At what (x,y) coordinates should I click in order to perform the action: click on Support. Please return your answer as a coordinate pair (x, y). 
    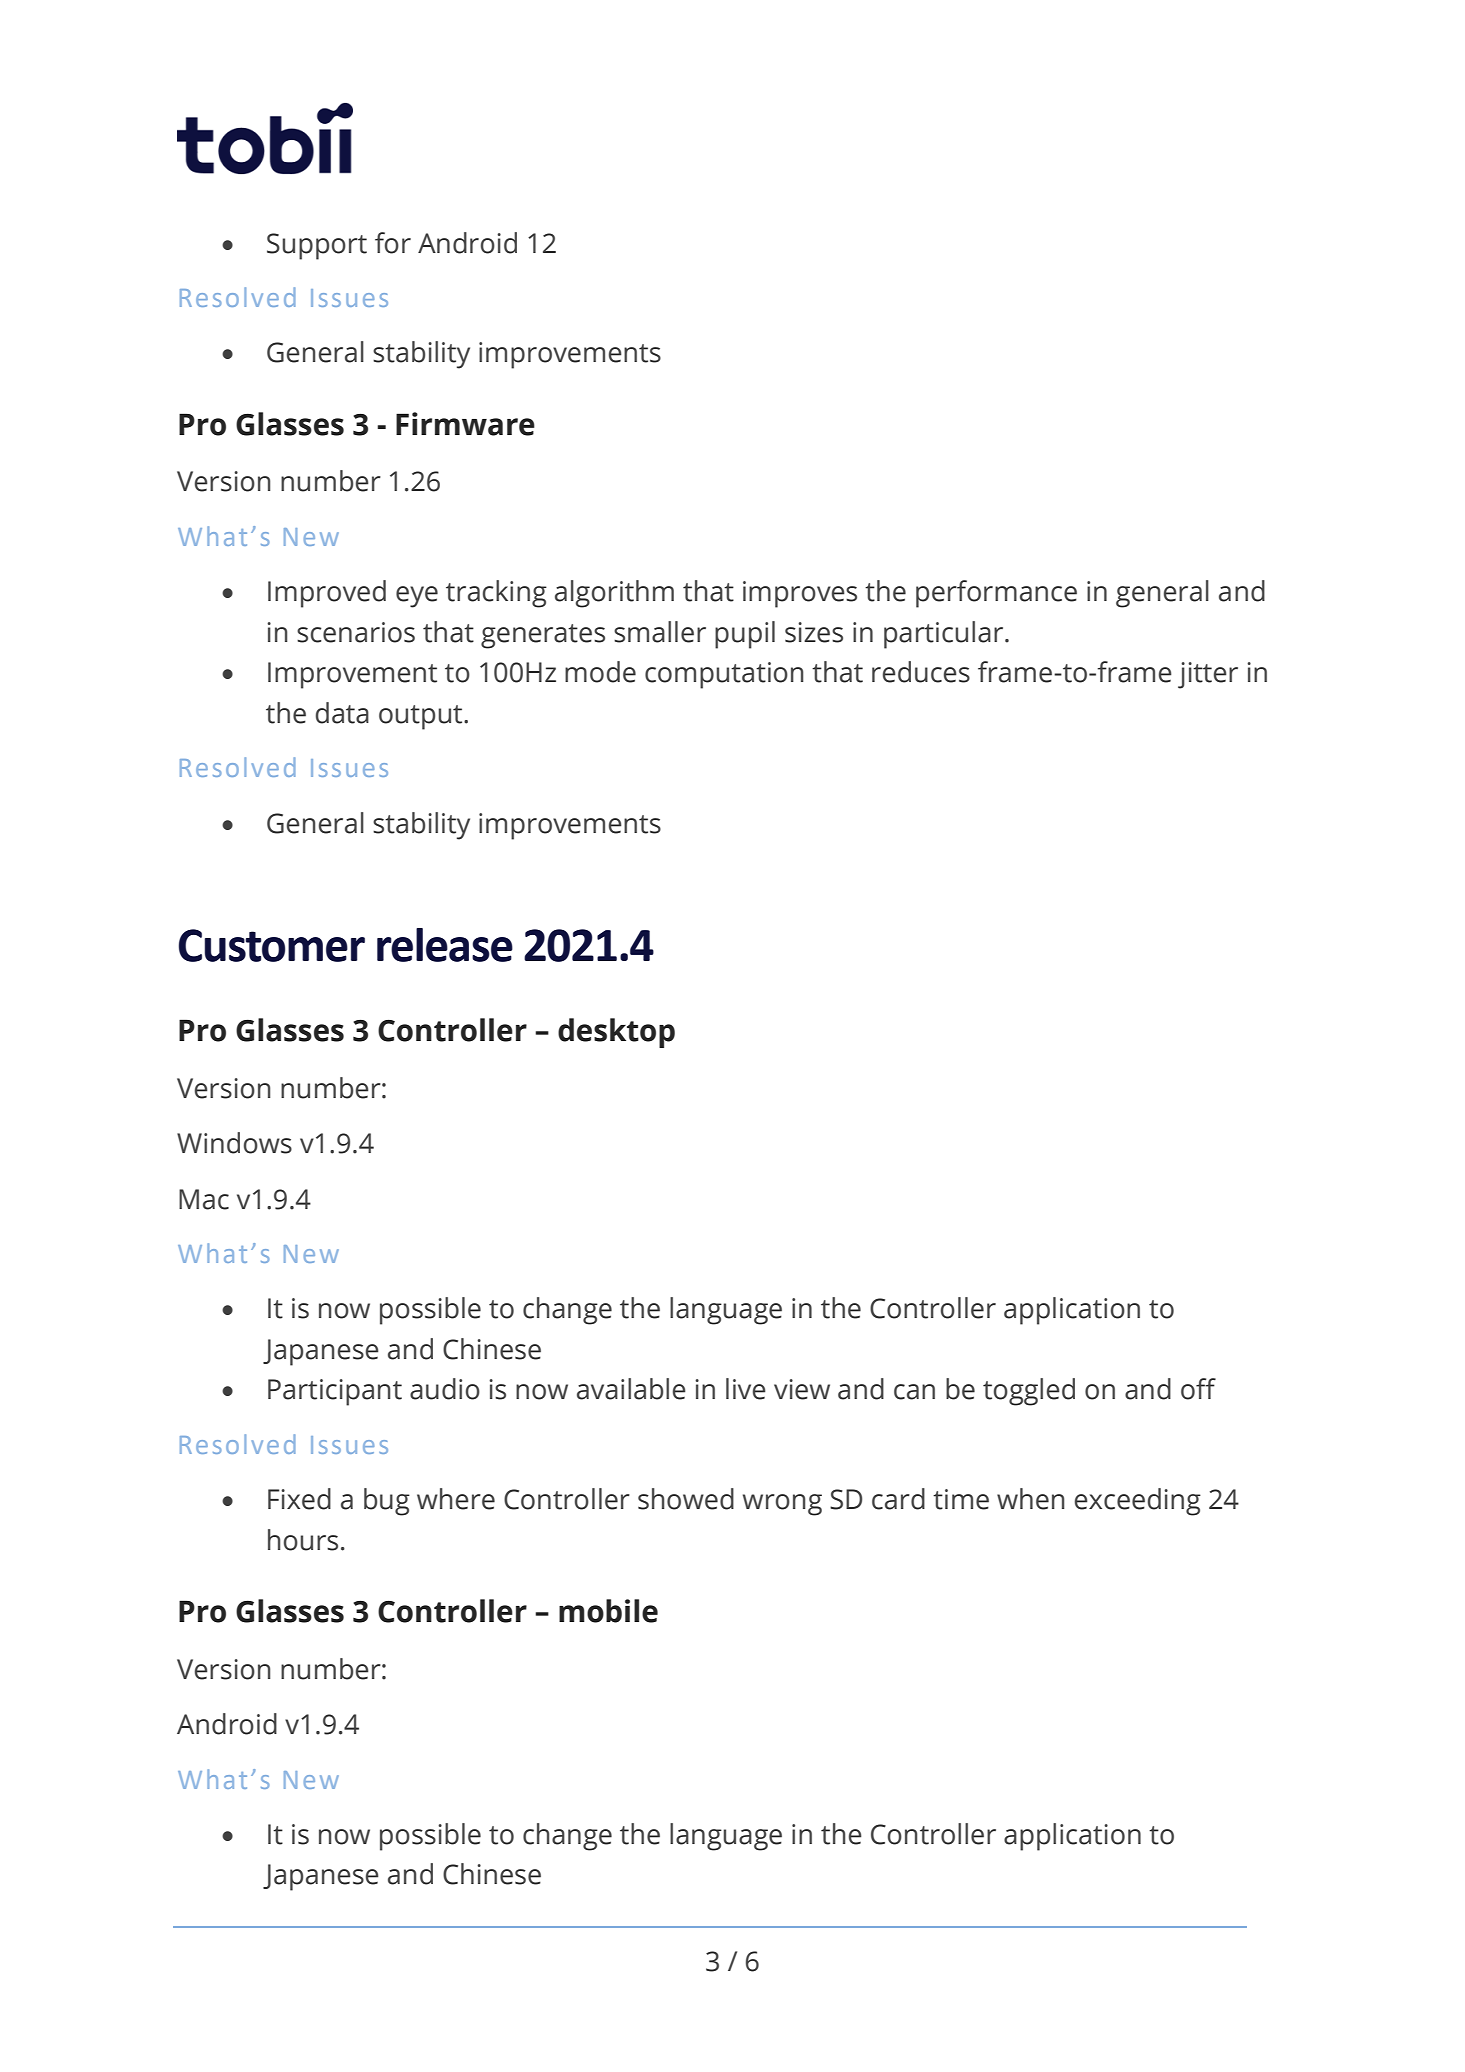
    Looking at the image, I should click on (317, 246).
